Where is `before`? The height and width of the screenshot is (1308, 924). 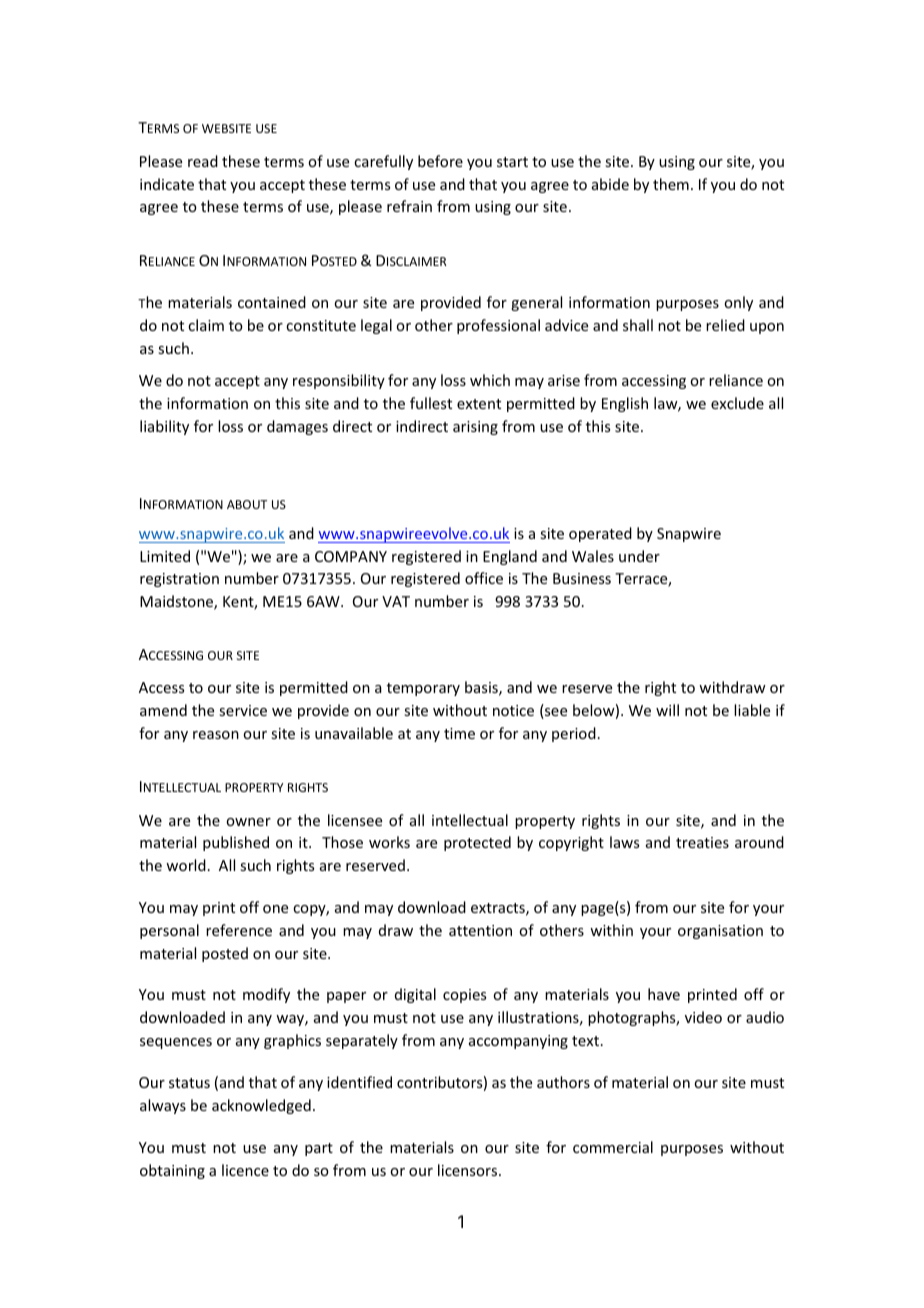
before is located at coordinates (440, 161).
